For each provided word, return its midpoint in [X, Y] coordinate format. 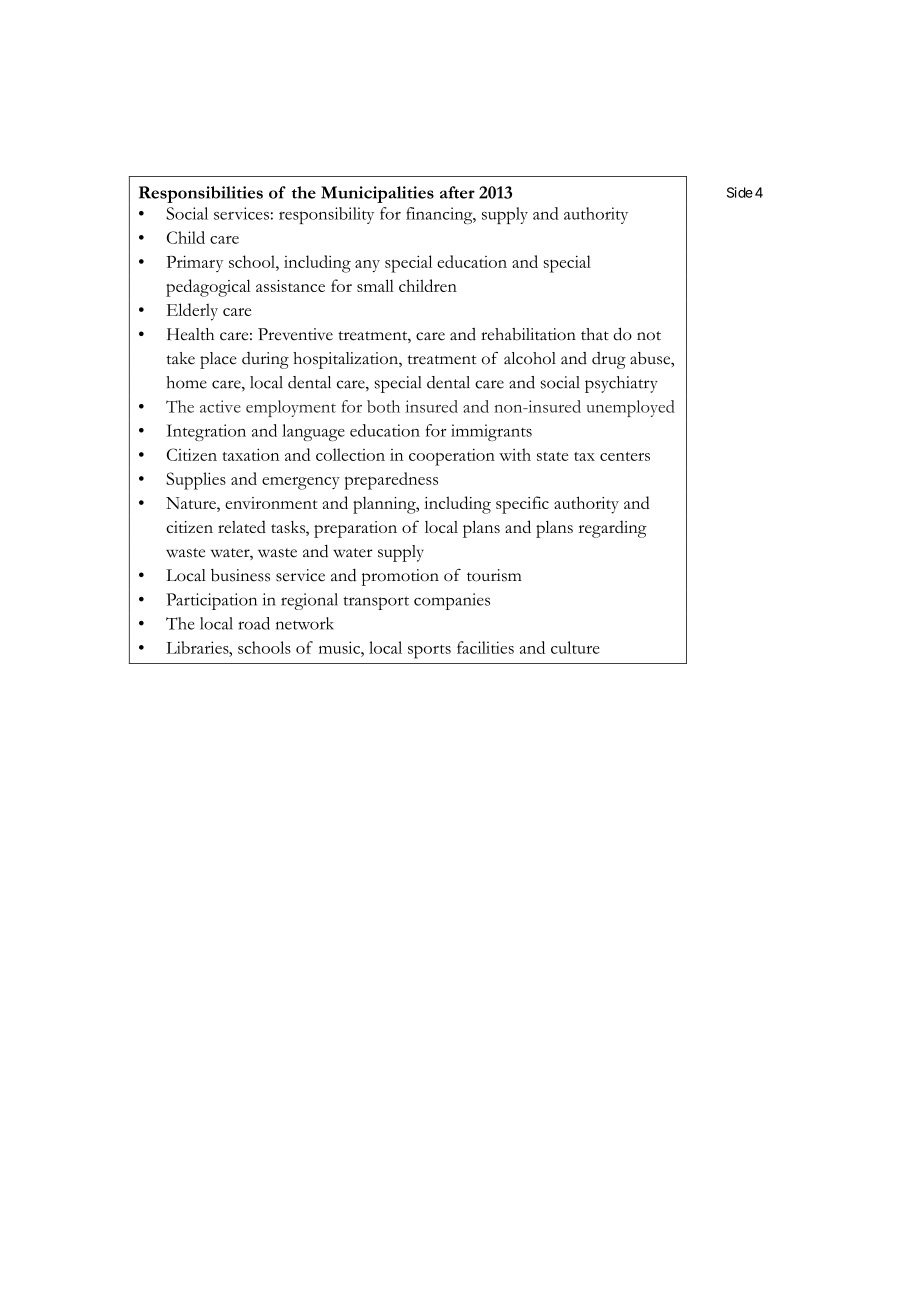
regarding [613, 529]
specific [522, 505]
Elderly [192, 312]
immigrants [491, 432]
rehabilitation [528, 334]
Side [740, 192]
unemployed [630, 408]
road [254, 623]
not [649, 336]
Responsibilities [201, 194]
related [242, 526]
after [457, 192]
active [220, 406]
